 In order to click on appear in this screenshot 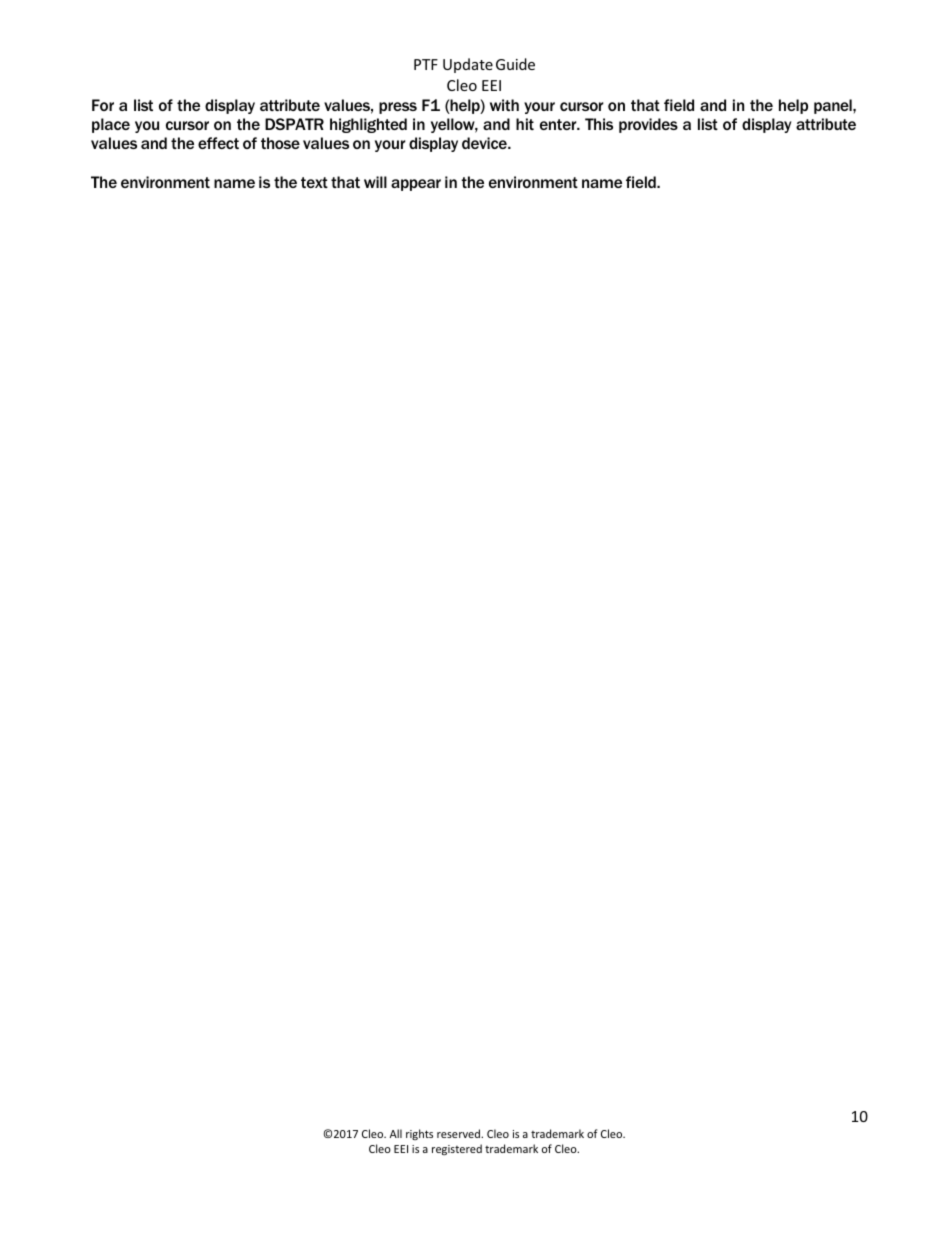, I will do `click(416, 185)`.
